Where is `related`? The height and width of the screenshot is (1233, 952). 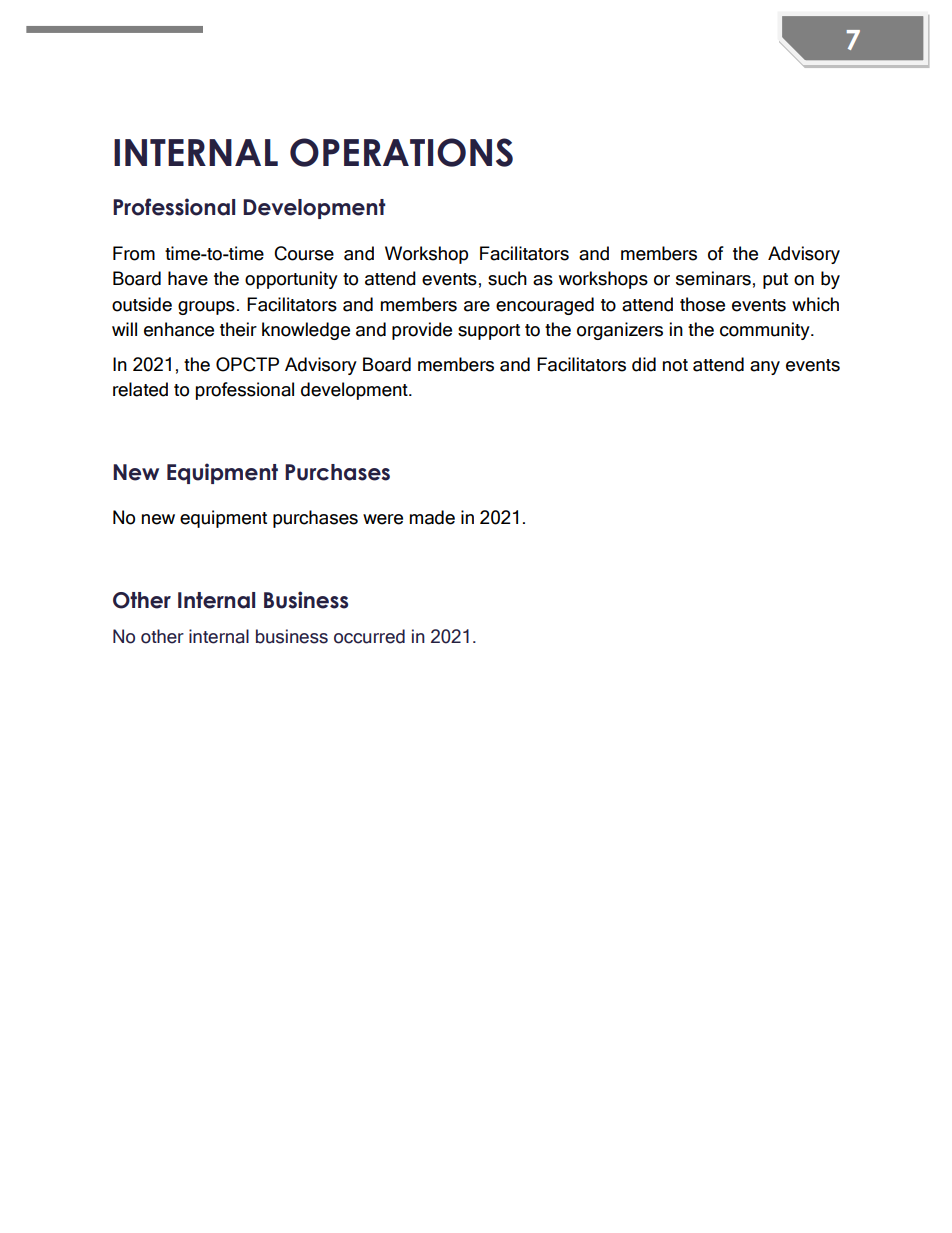 related is located at coordinates (140, 389).
